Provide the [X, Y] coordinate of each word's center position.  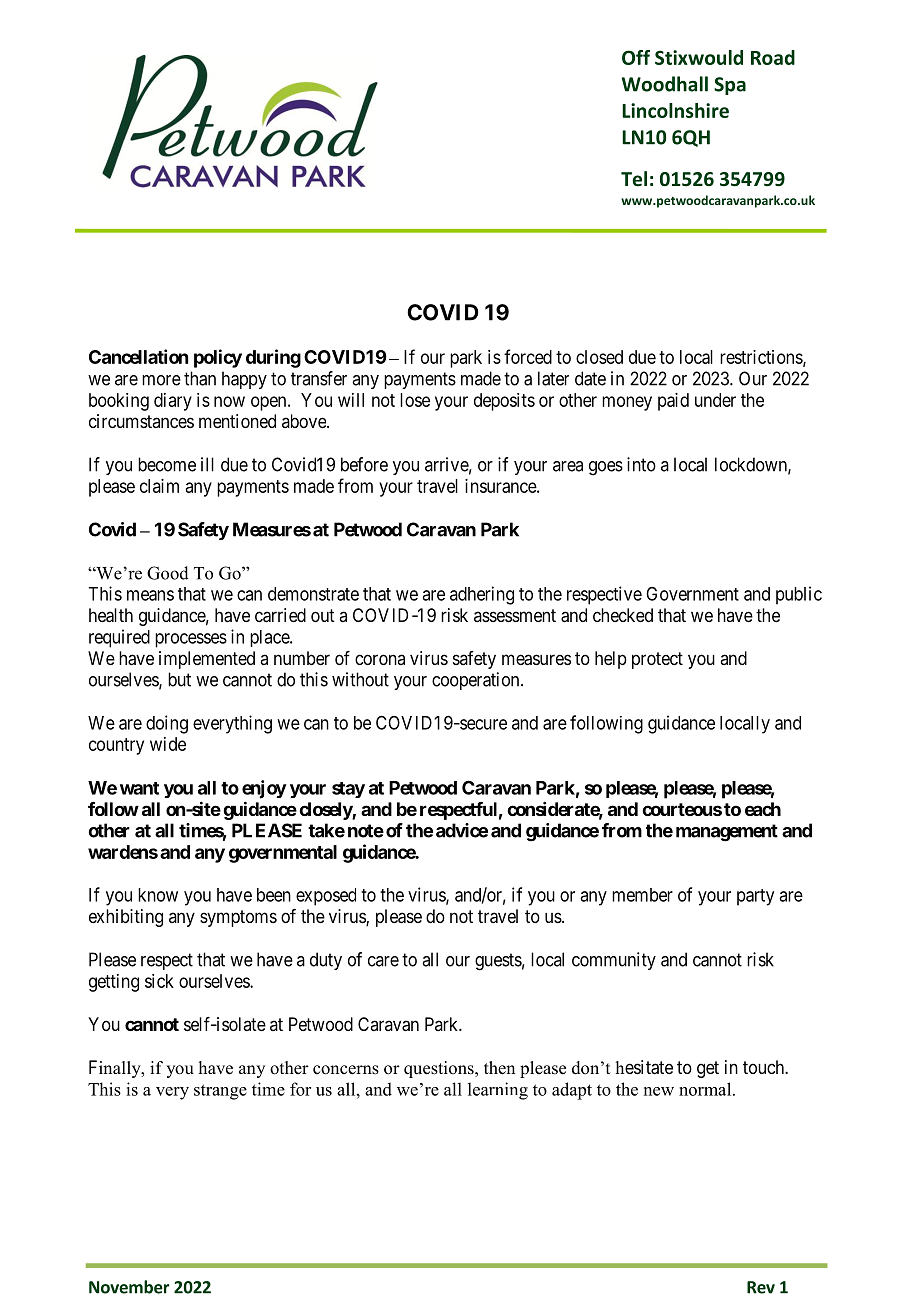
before [364, 464]
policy [218, 358]
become [167, 464]
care [383, 961]
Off [636, 57]
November [129, 1287]
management [727, 833]
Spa [730, 86]
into [641, 464]
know [158, 895]
